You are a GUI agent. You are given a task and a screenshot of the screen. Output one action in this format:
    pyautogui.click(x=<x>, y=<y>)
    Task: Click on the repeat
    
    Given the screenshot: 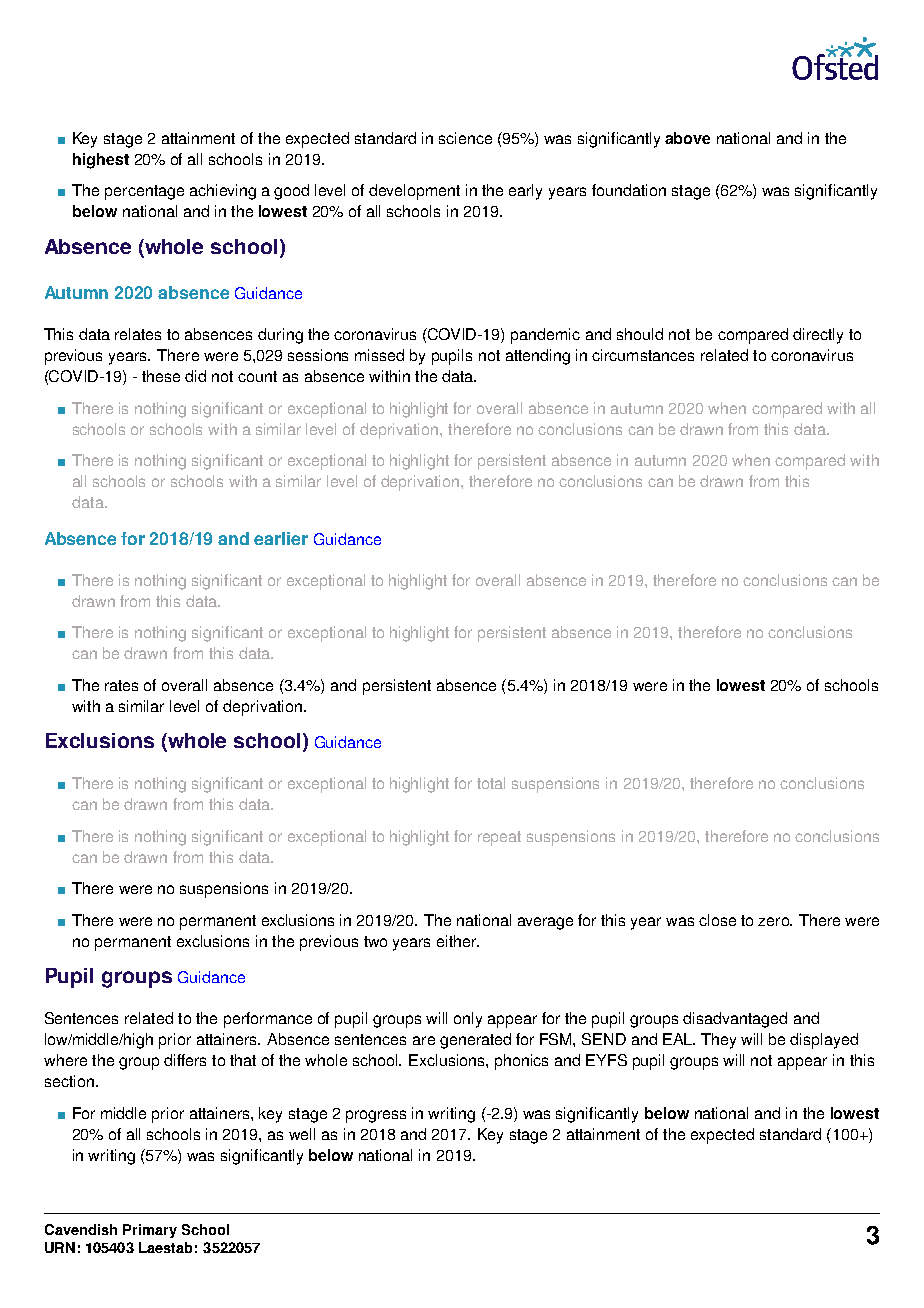 What is the action you would take?
    pyautogui.click(x=499, y=838)
